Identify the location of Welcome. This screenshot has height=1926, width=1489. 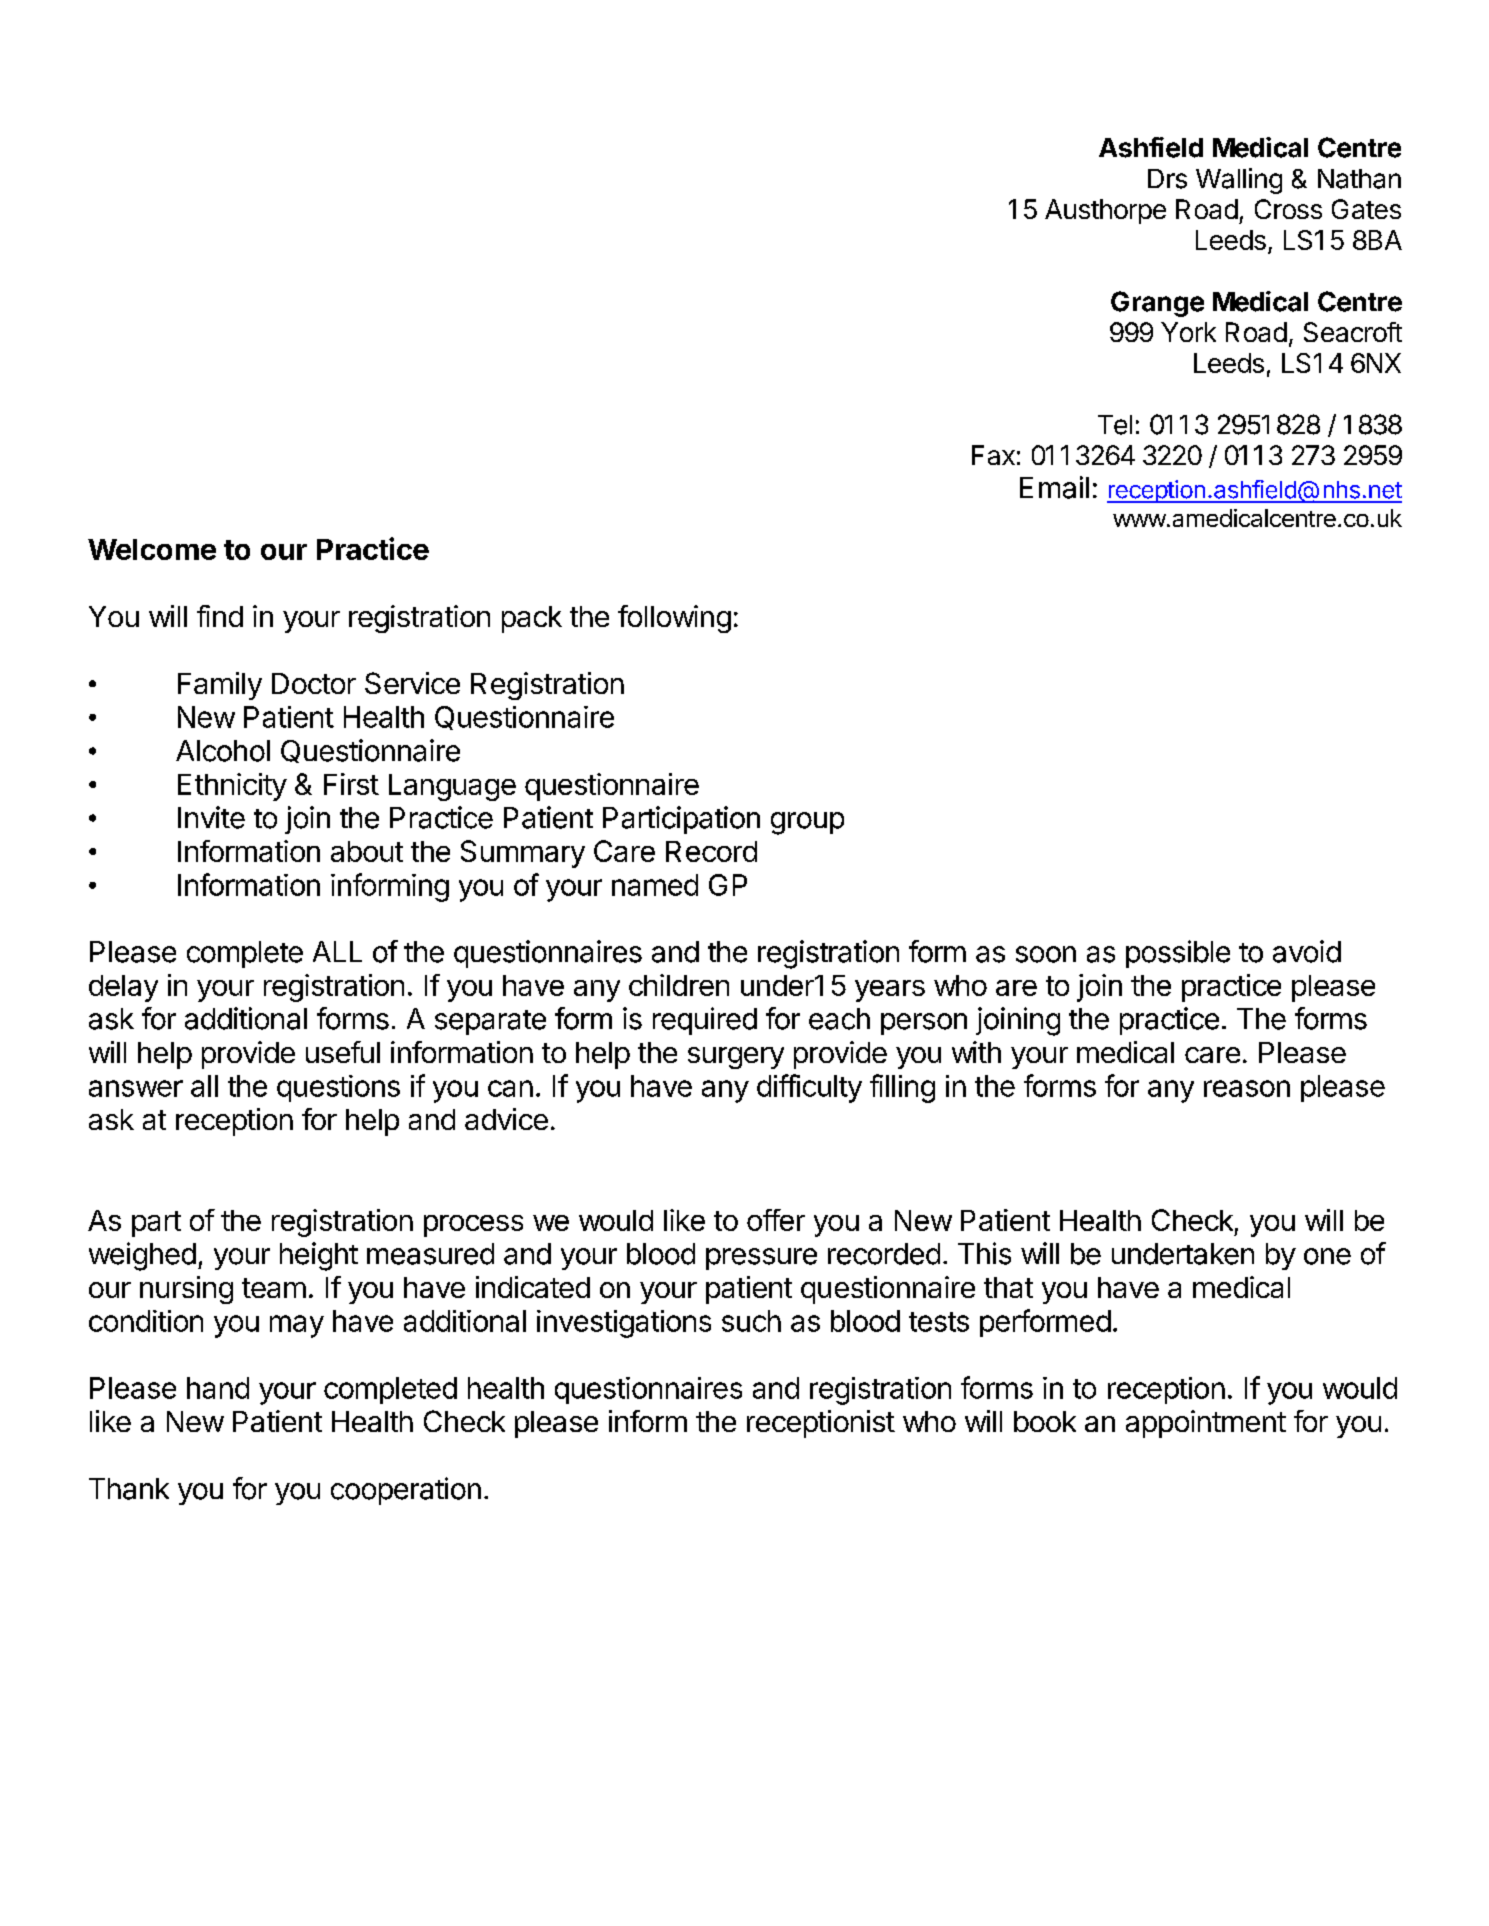
(152, 549).
